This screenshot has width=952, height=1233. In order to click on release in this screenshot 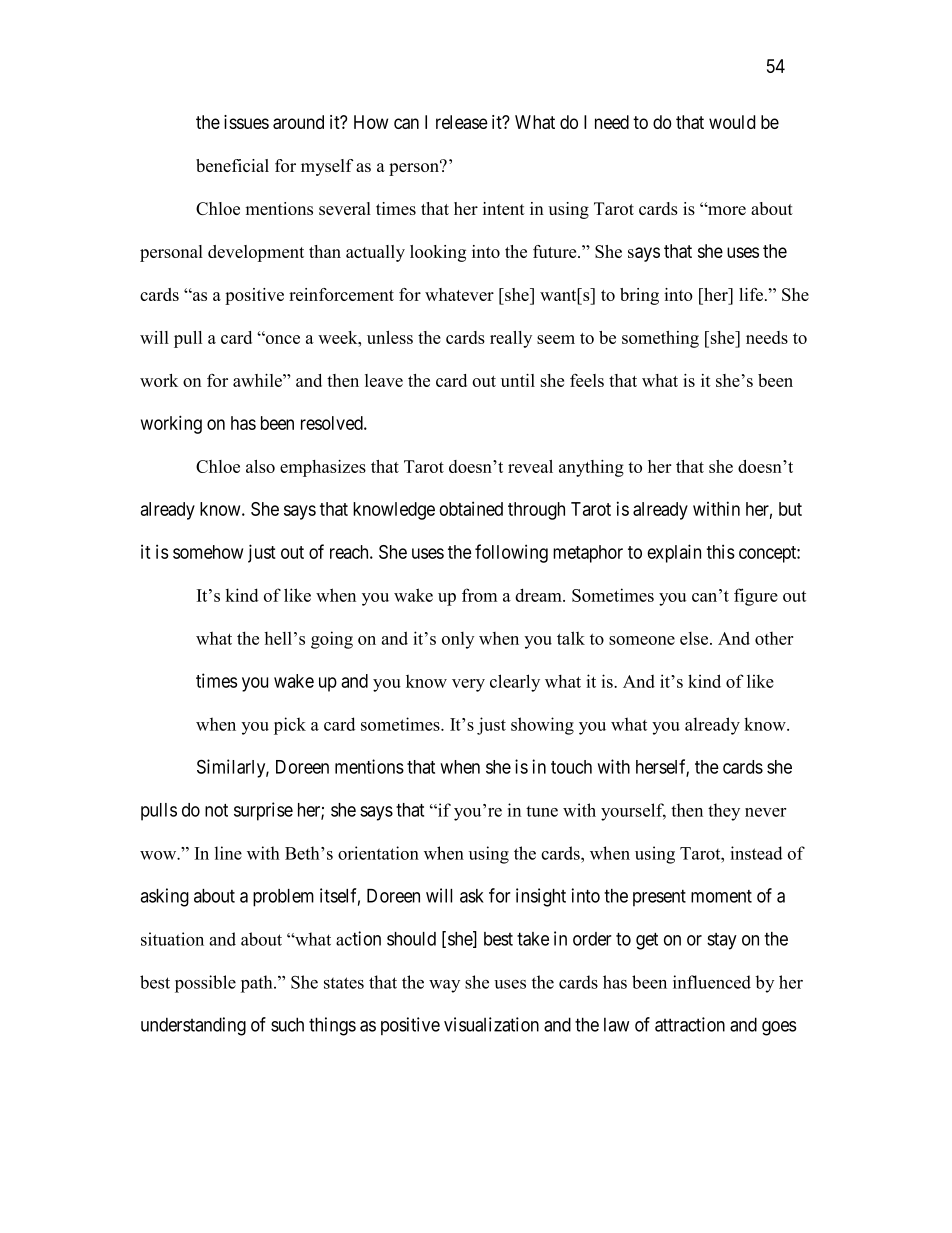, I will do `click(462, 122)`.
